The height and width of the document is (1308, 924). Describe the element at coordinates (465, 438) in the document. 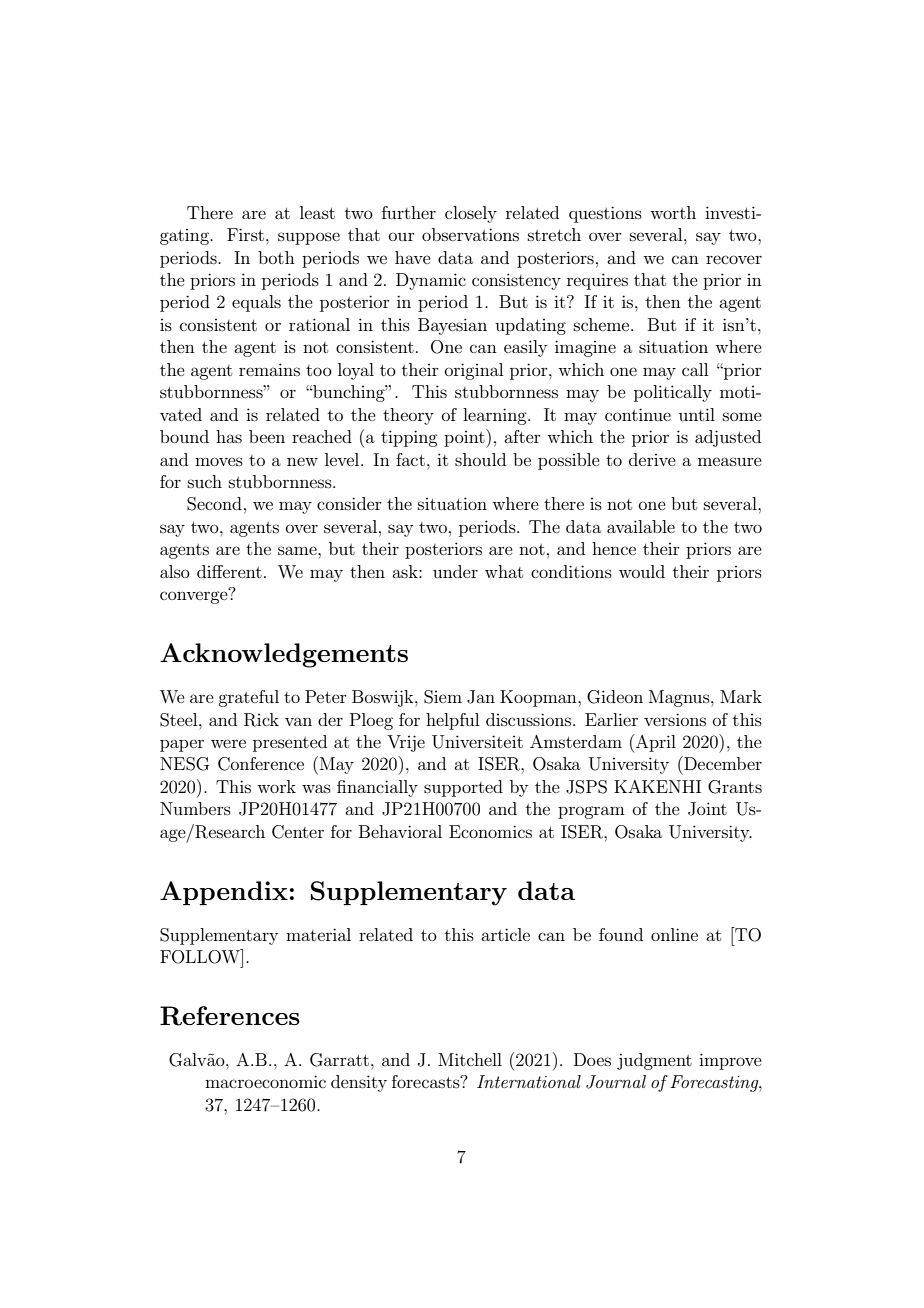

I see `point` at that location.
